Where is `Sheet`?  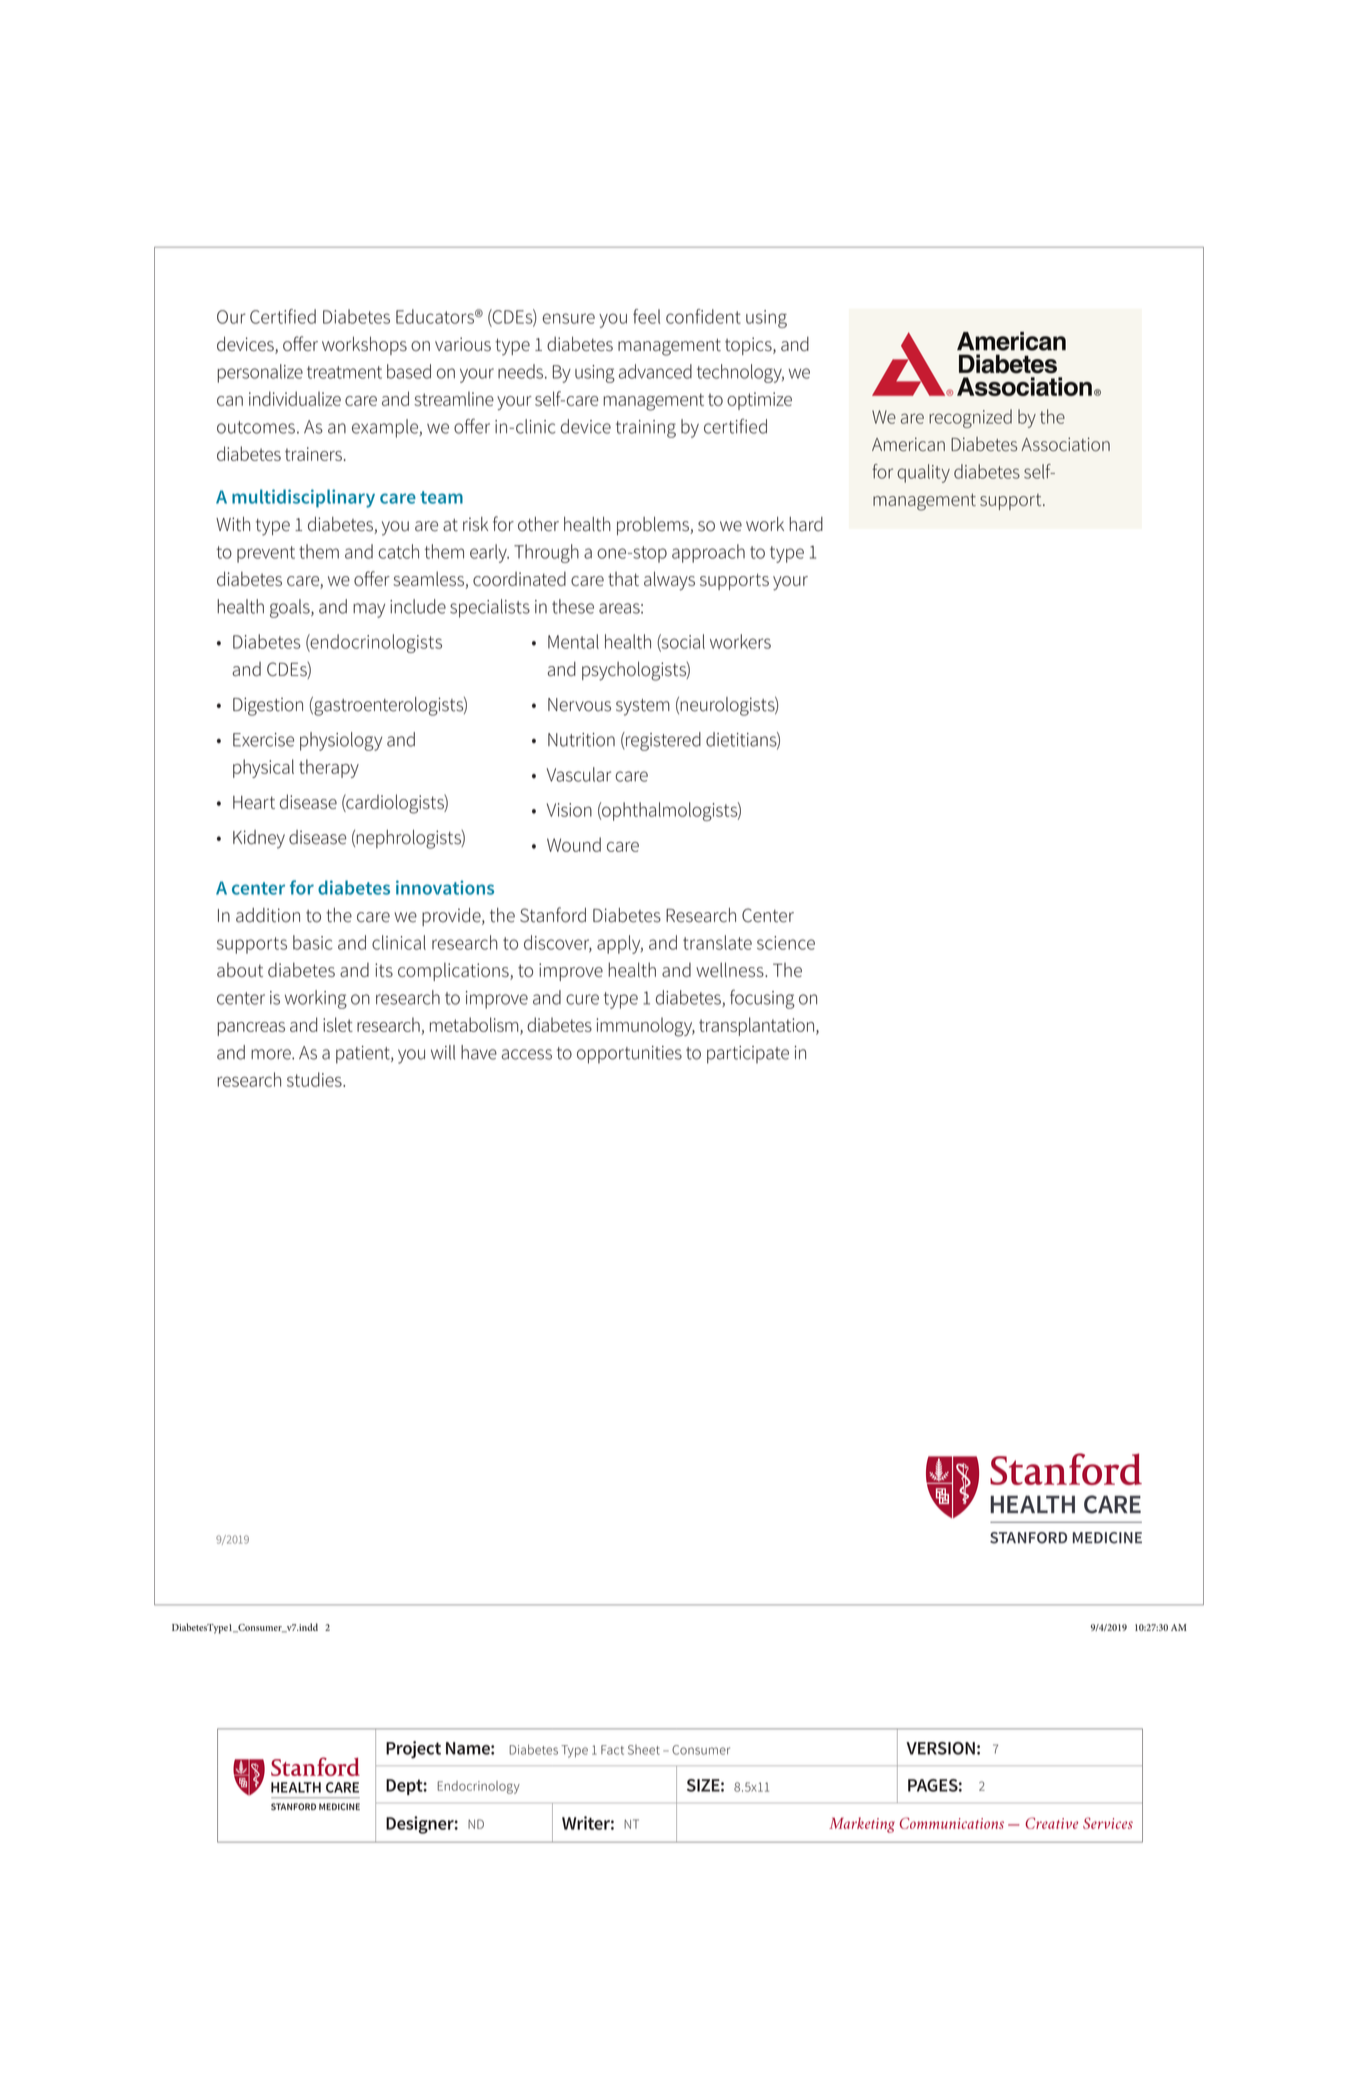
Sheet is located at coordinates (644, 1750).
